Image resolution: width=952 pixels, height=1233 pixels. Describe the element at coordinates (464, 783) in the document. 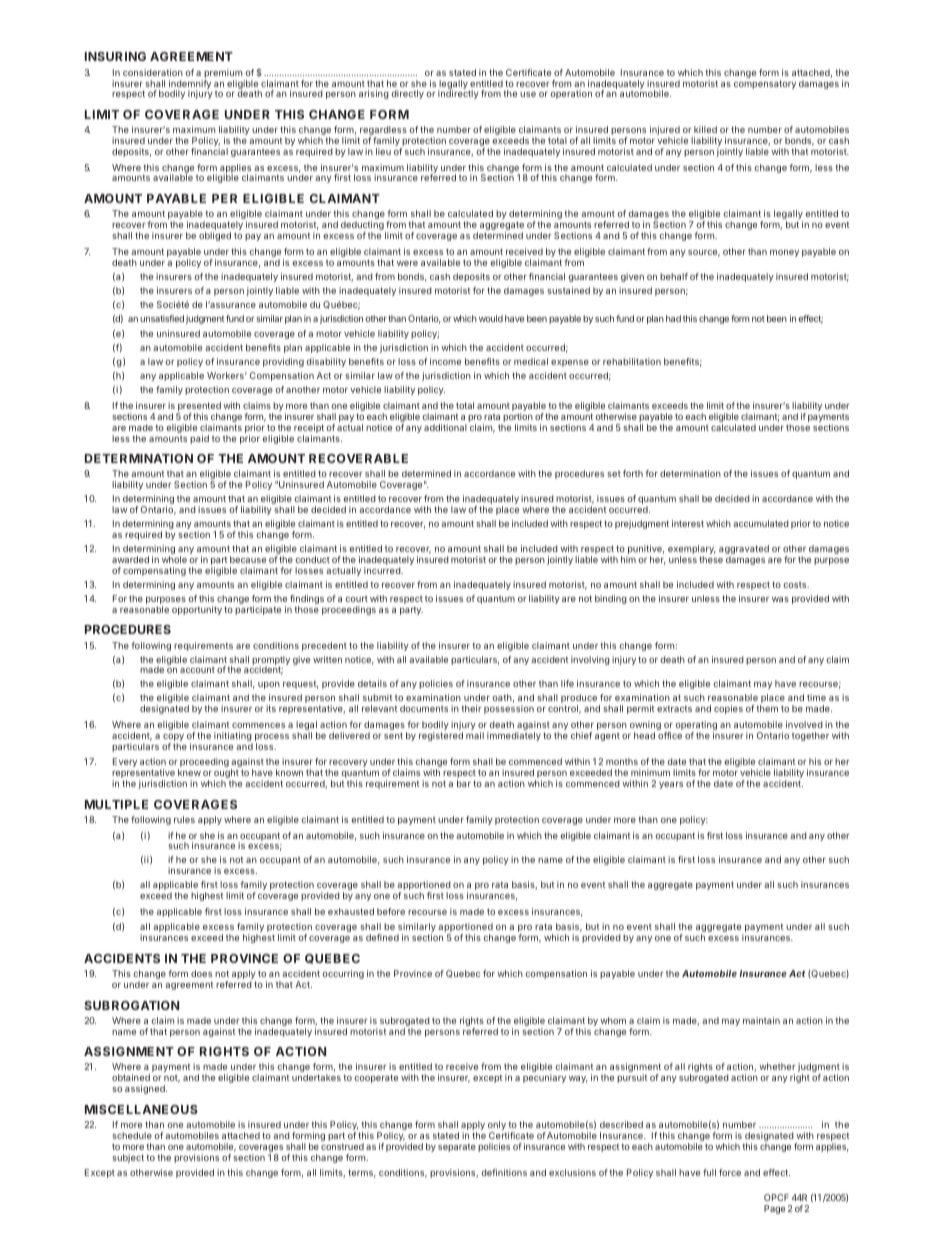

I see `bar` at that location.
